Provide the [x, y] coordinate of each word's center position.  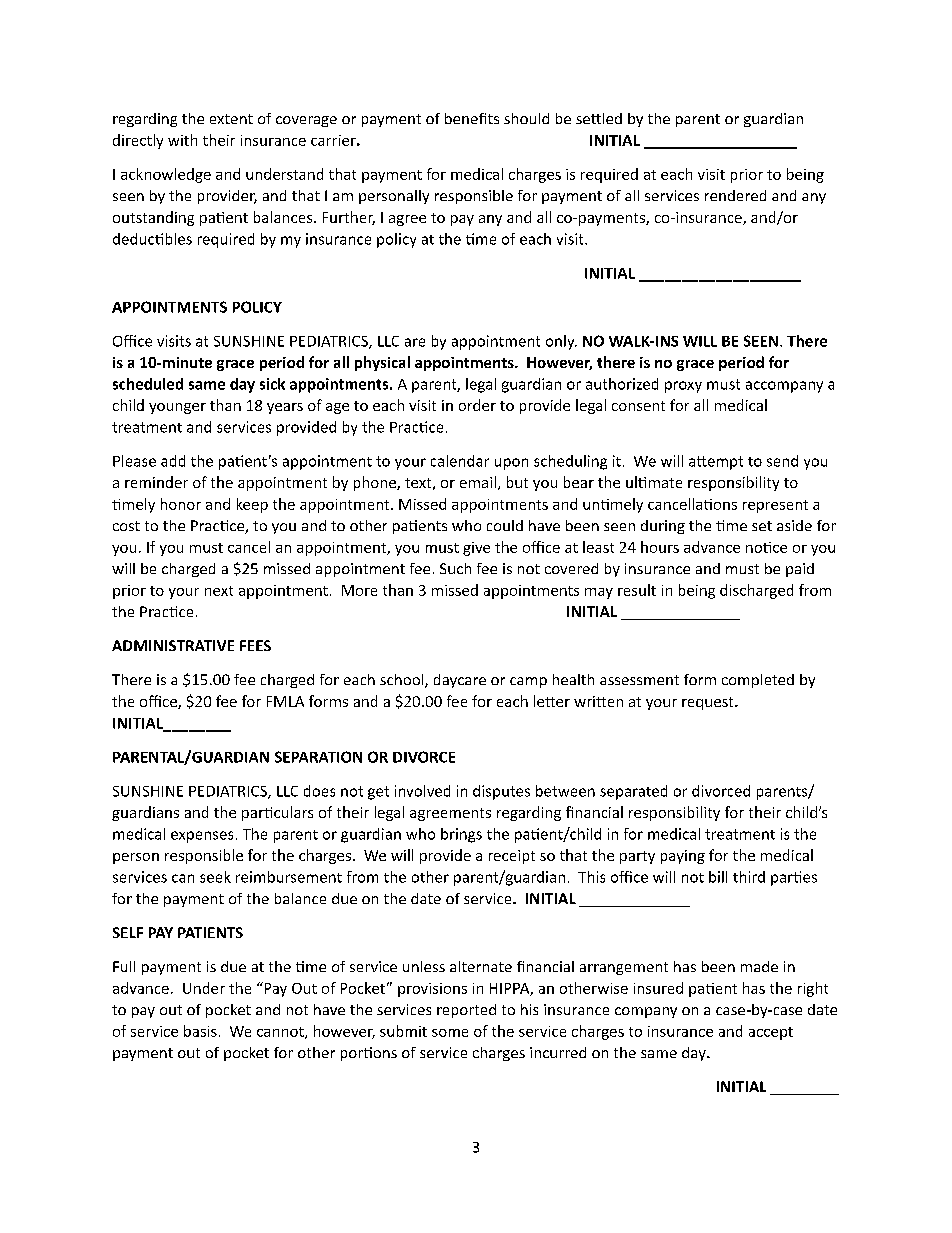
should [526, 118]
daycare [460, 681]
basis [200, 1031]
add [173, 461]
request [709, 703]
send [782, 461]
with [182, 140]
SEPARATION [318, 757]
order [477, 405]
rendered [735, 195]
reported [466, 1011]
